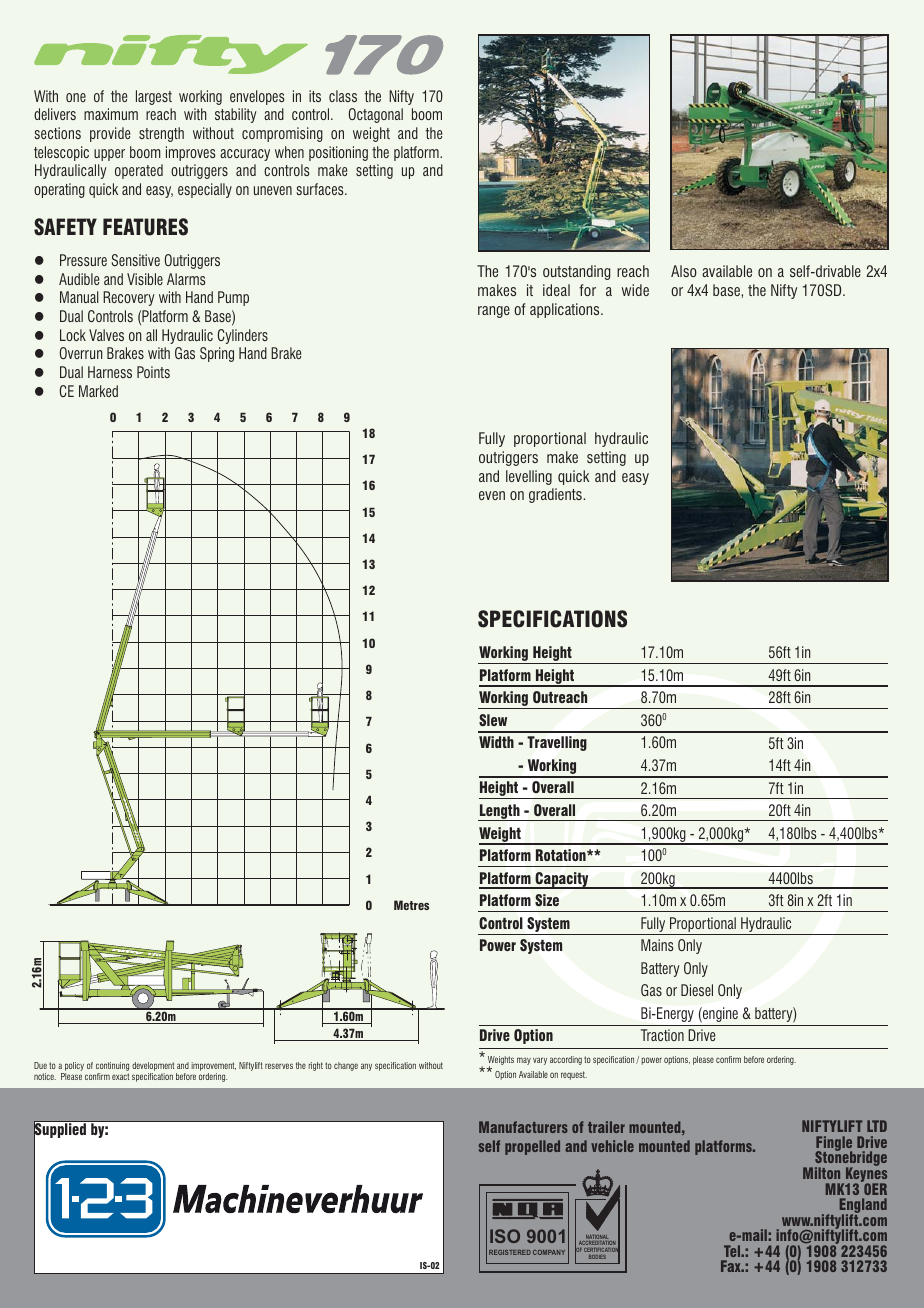 This screenshot has width=924, height=1308. What do you see at coordinates (505, 1236) in the screenshot?
I see `ISO` at bounding box center [505, 1236].
